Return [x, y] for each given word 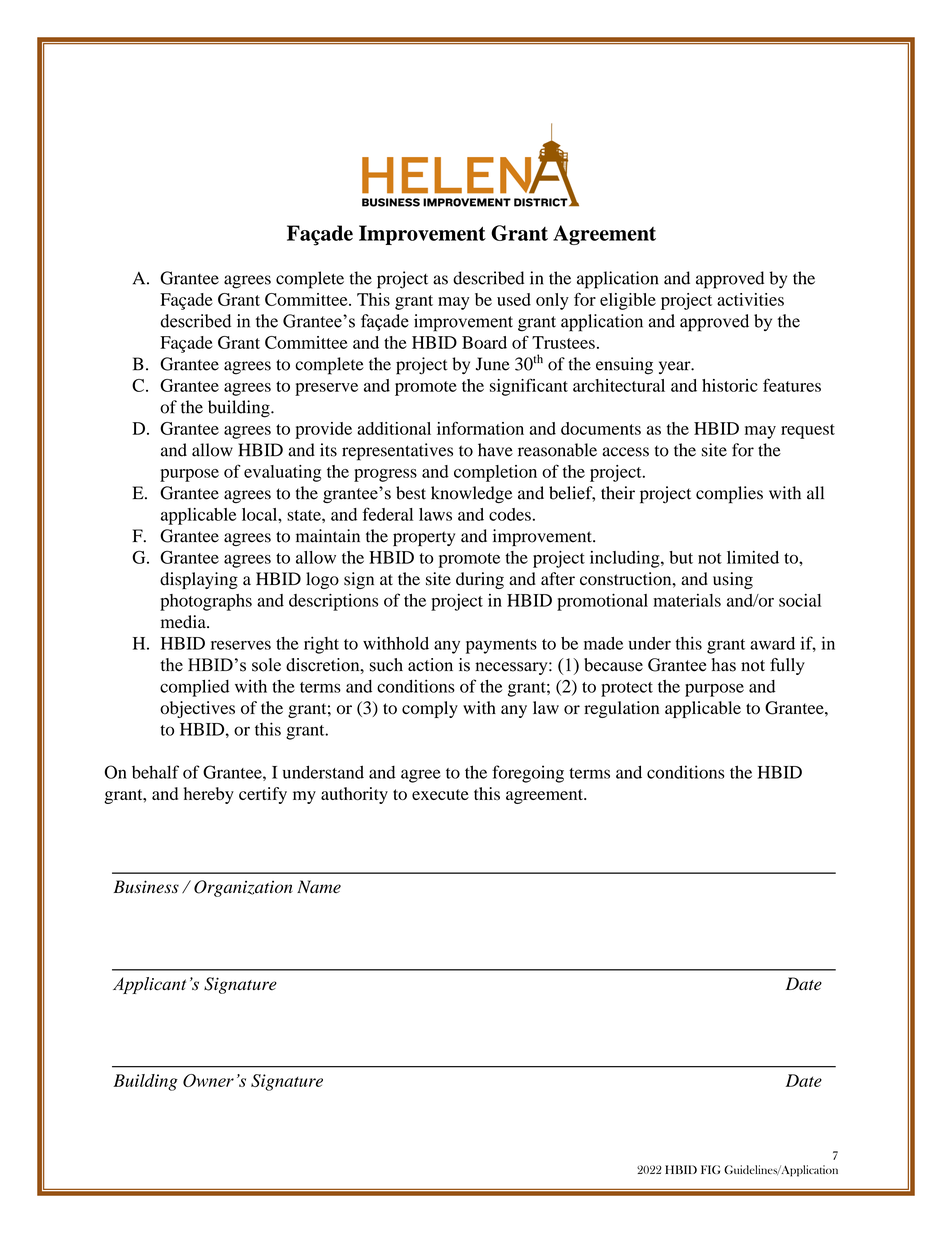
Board [484, 342]
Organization [243, 888]
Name [319, 886]
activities [750, 299]
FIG [710, 1169]
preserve [326, 389]
